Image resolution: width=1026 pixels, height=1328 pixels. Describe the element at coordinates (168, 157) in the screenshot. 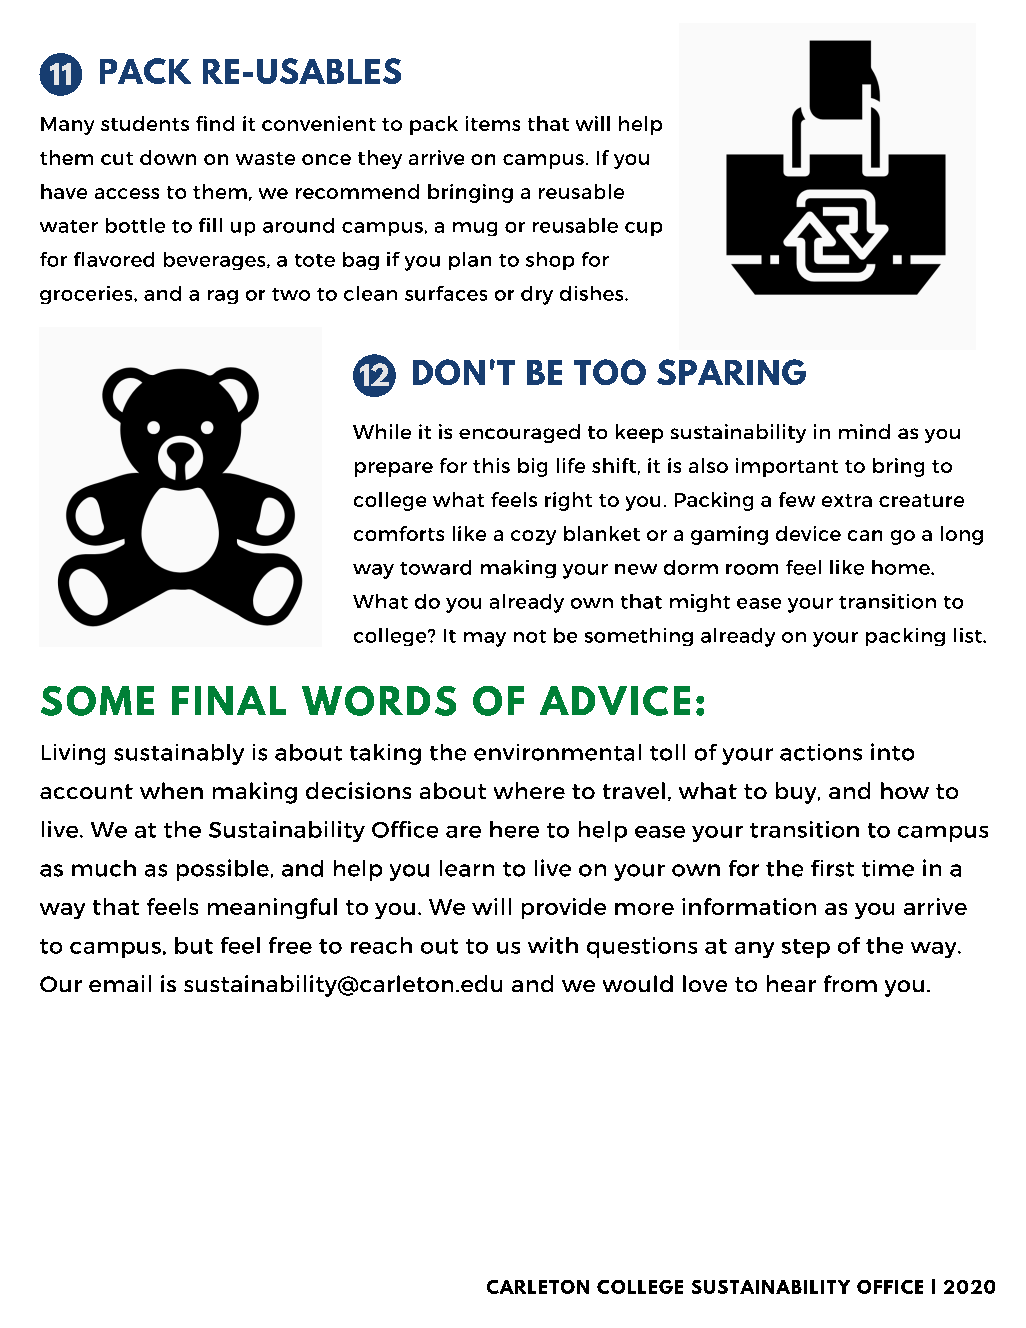

I see `down` at that location.
